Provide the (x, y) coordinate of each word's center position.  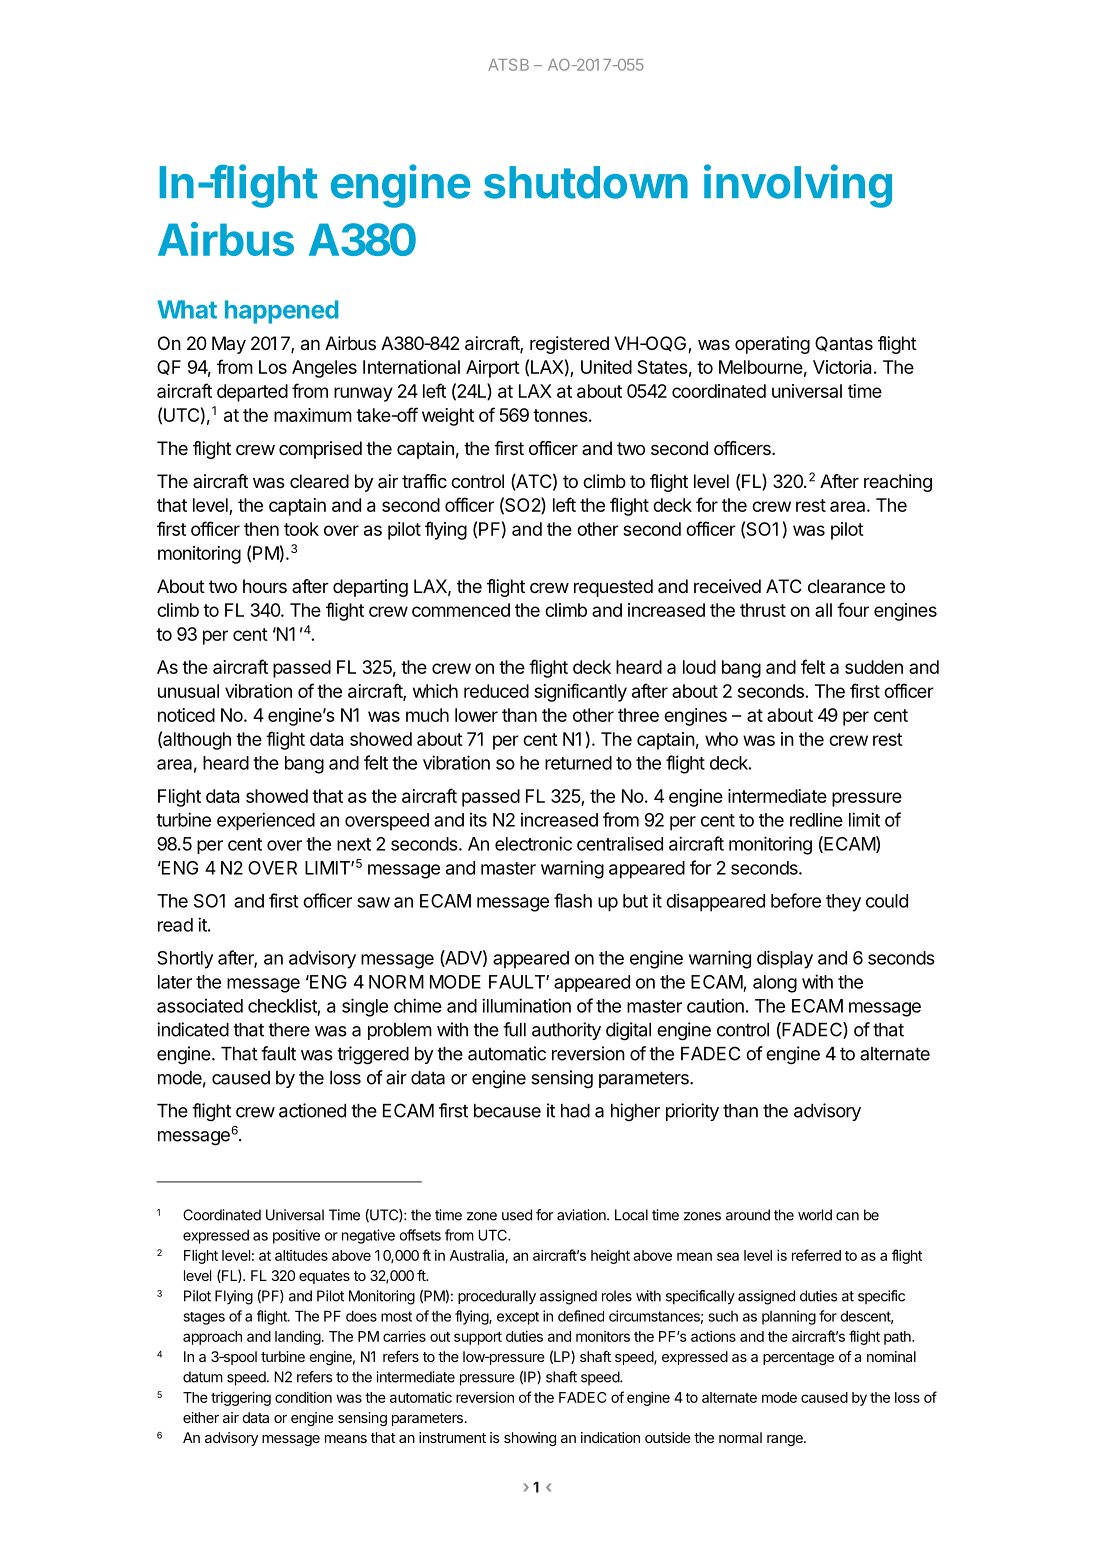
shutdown (586, 182)
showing (530, 1439)
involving (798, 186)
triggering (241, 1398)
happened (281, 312)
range (786, 1440)
